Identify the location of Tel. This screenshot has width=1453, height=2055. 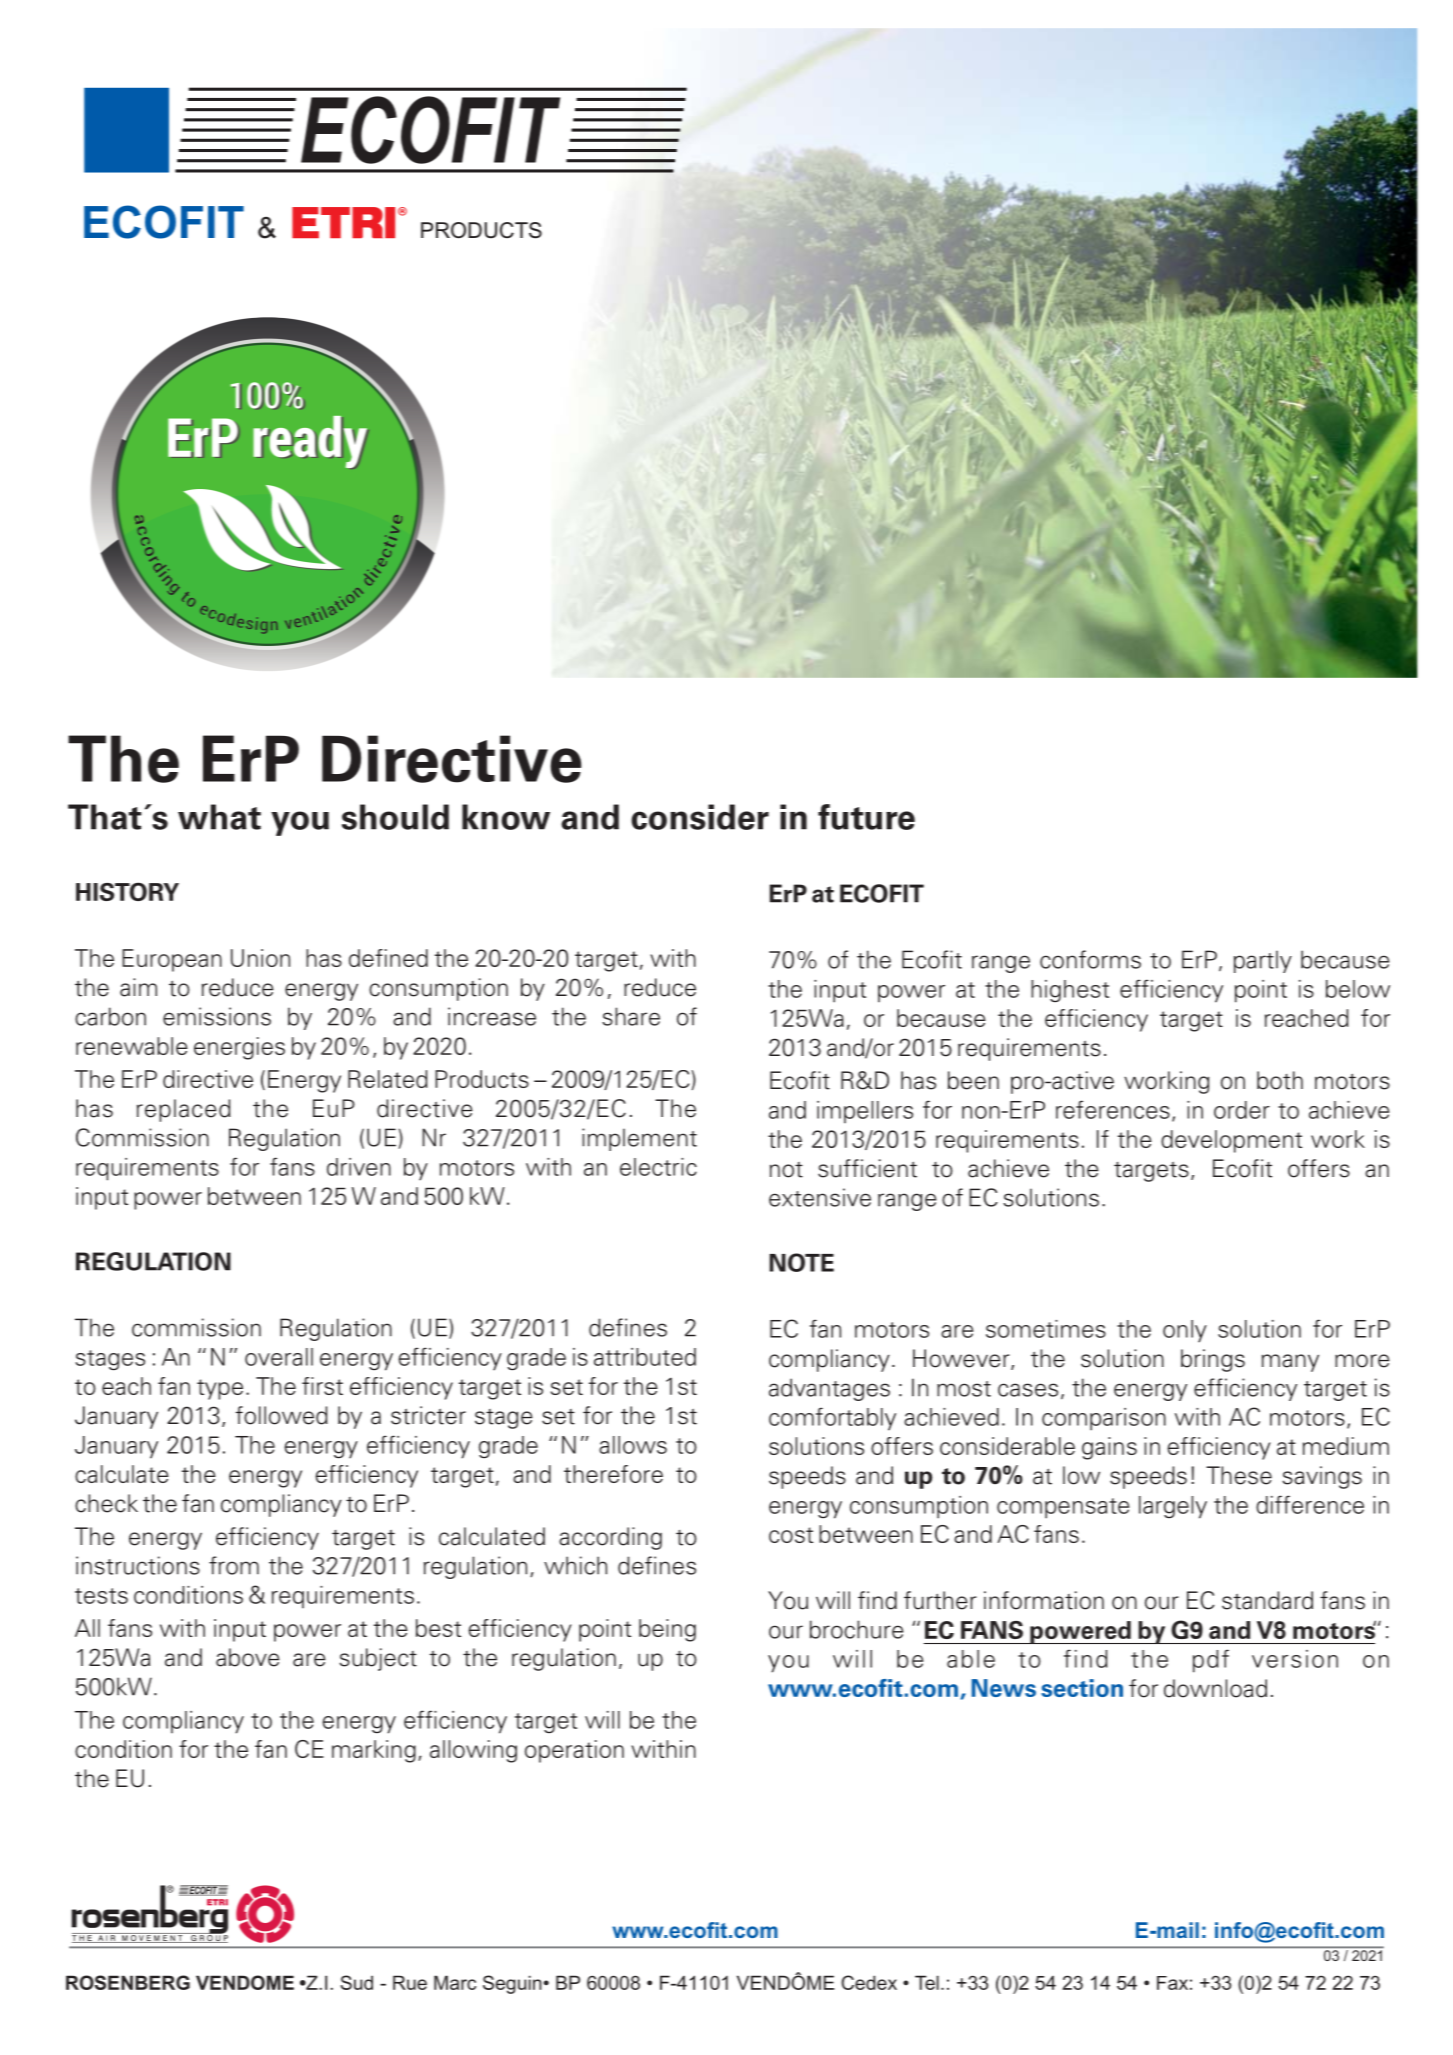
(927, 1982).
